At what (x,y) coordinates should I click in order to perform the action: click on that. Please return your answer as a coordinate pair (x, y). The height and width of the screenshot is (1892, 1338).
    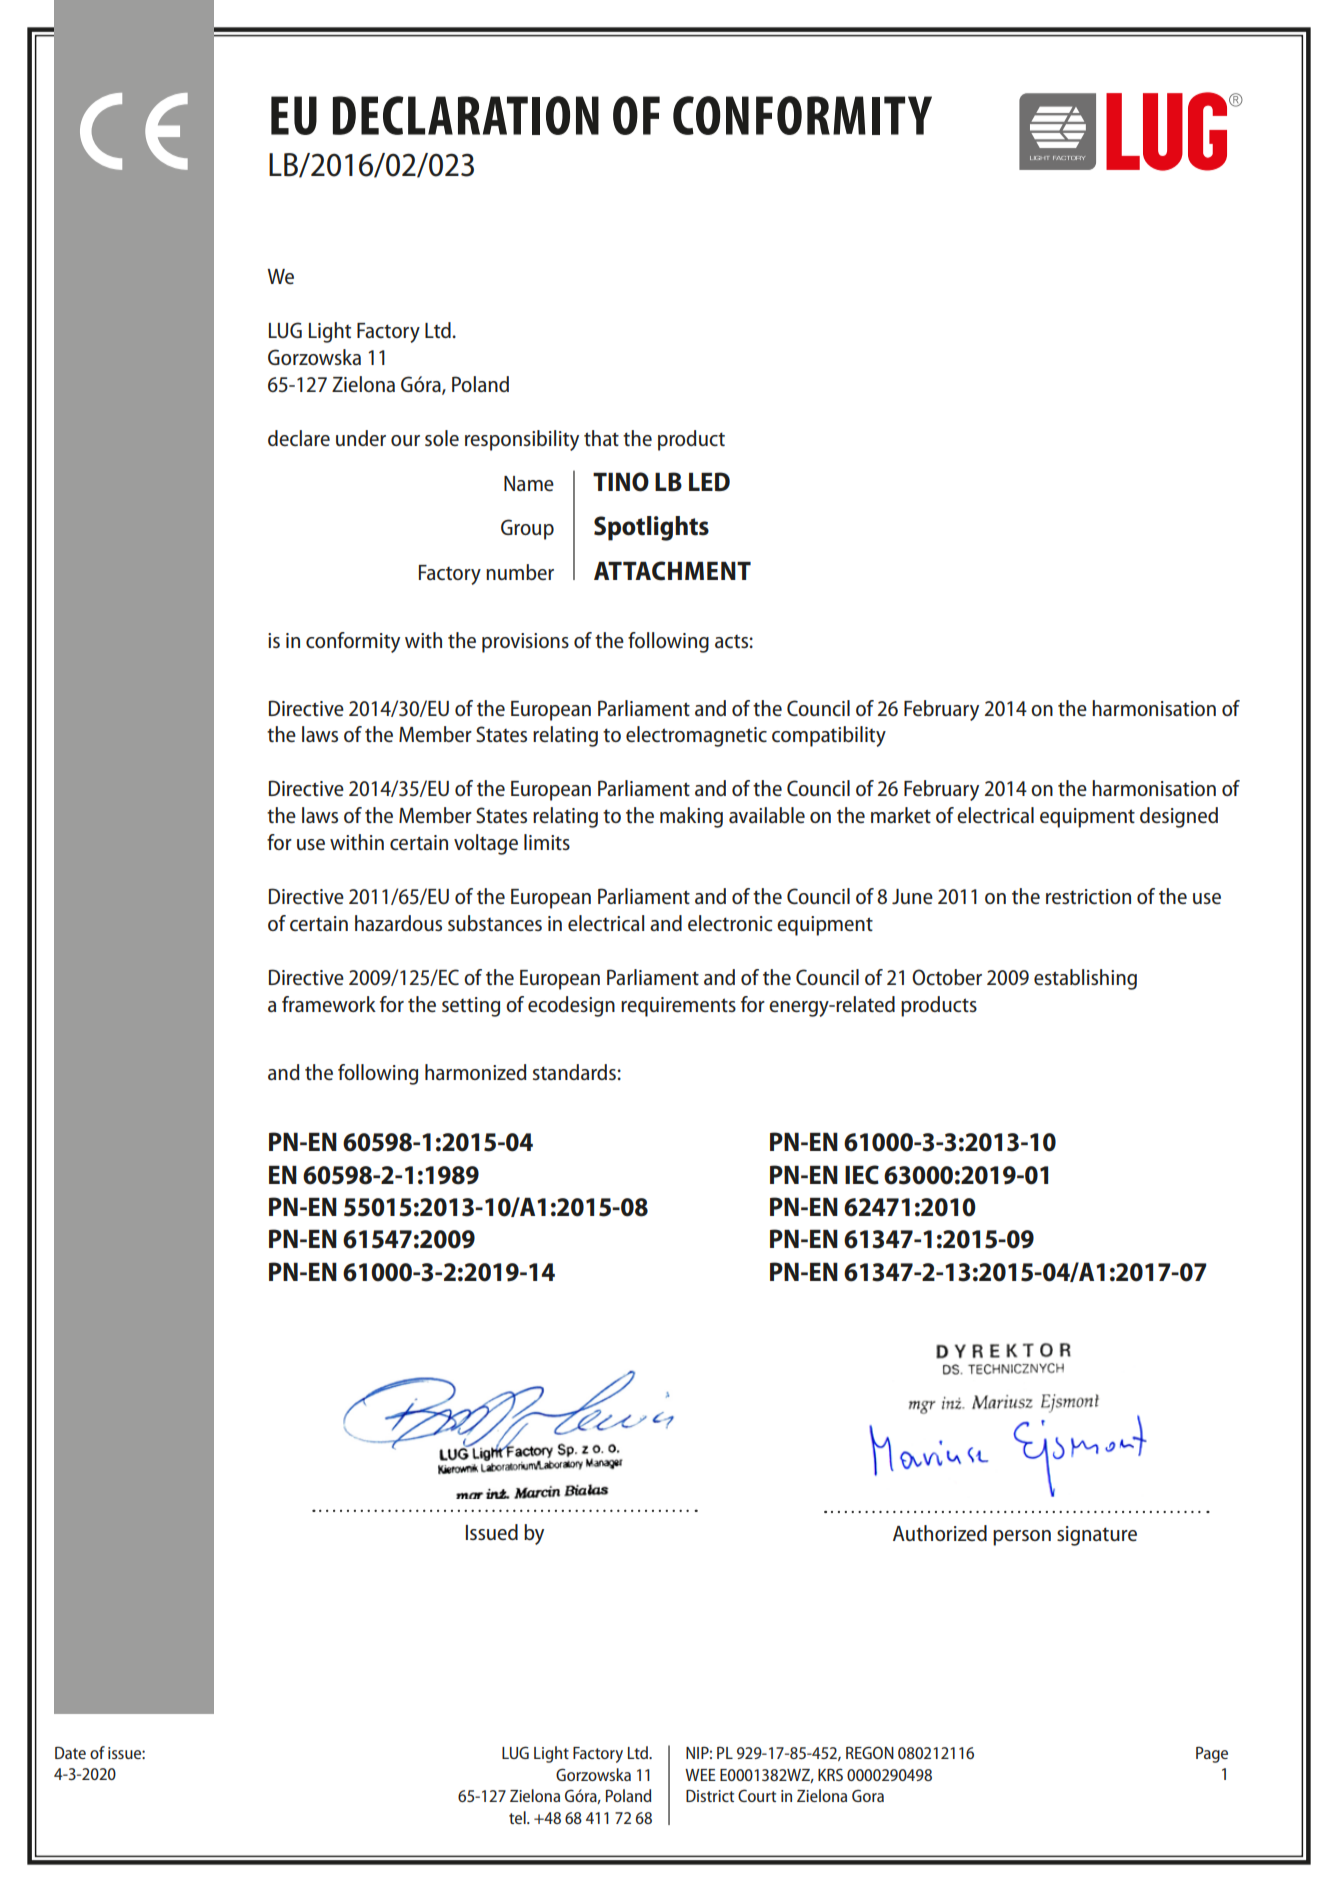
    Looking at the image, I should click on (601, 438).
